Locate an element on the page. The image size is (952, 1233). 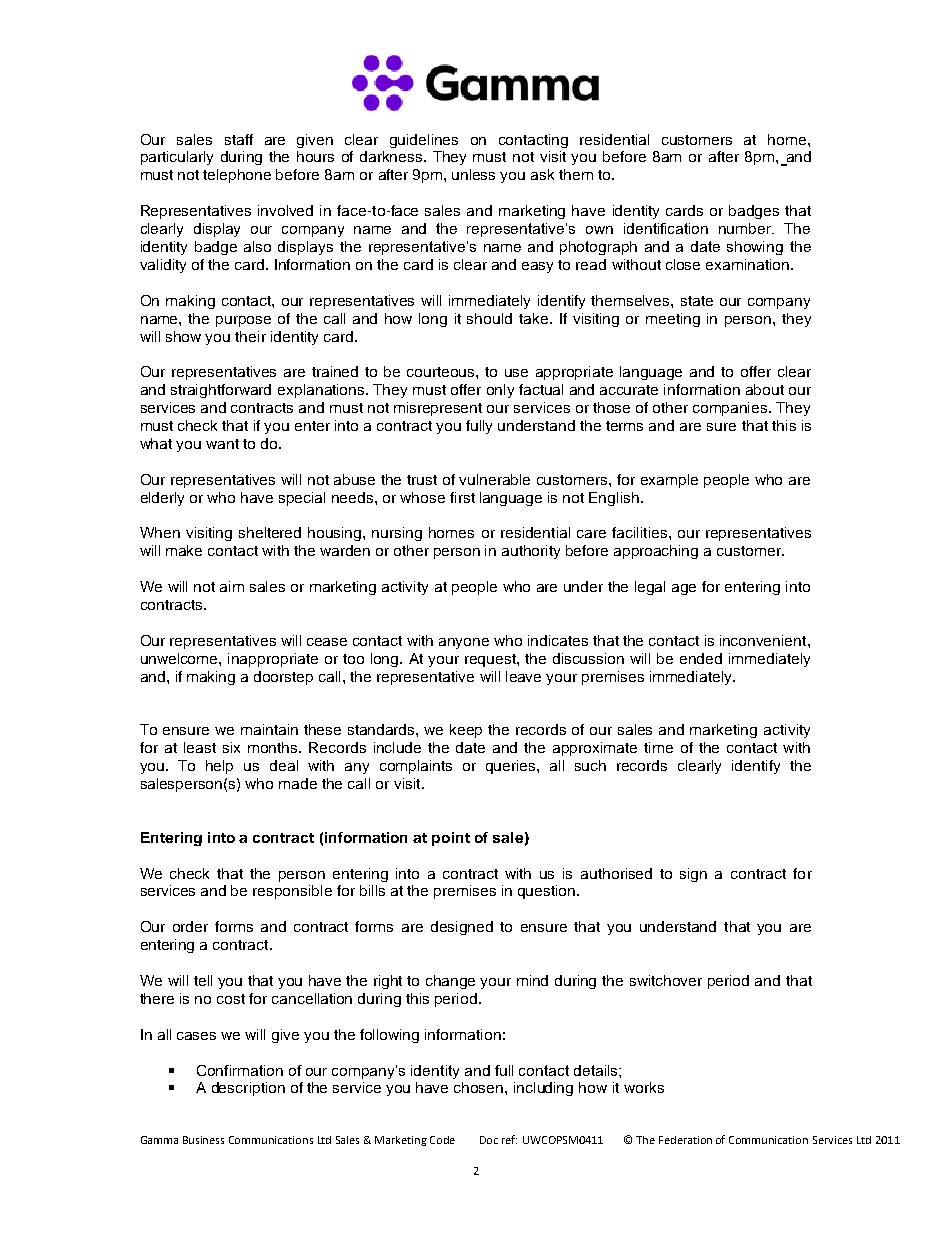
chosen is located at coordinates (480, 1087).
